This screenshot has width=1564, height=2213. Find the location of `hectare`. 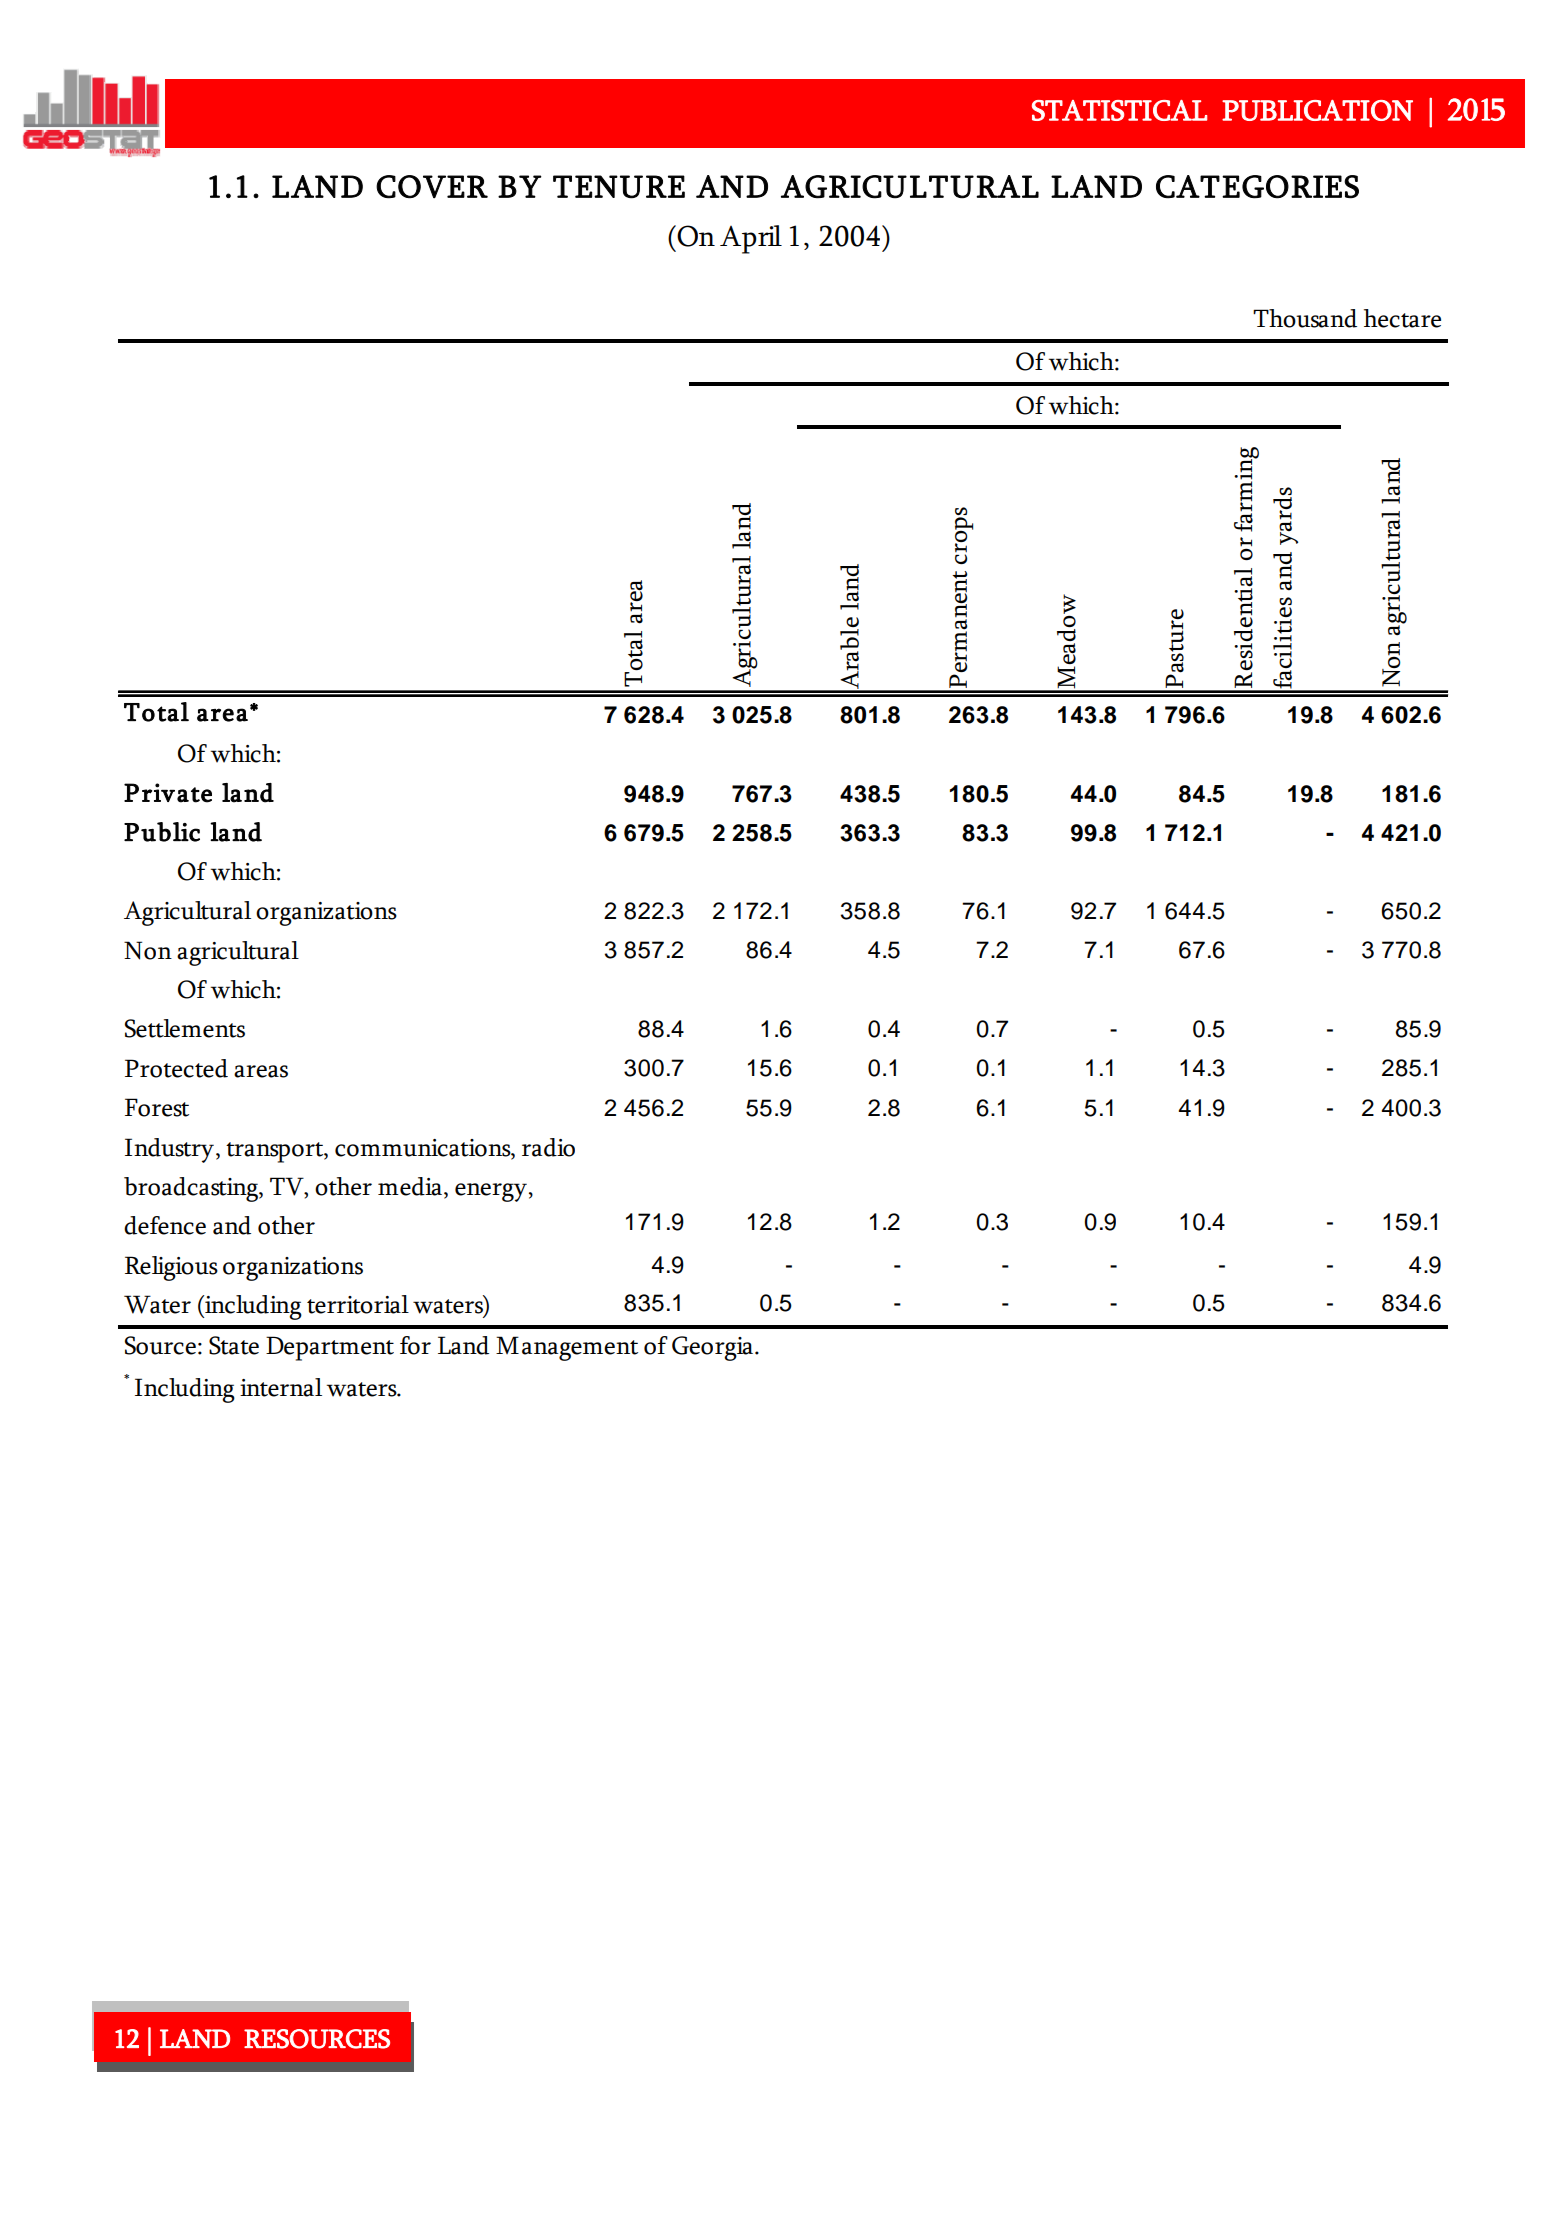

hectare is located at coordinates (1402, 318).
